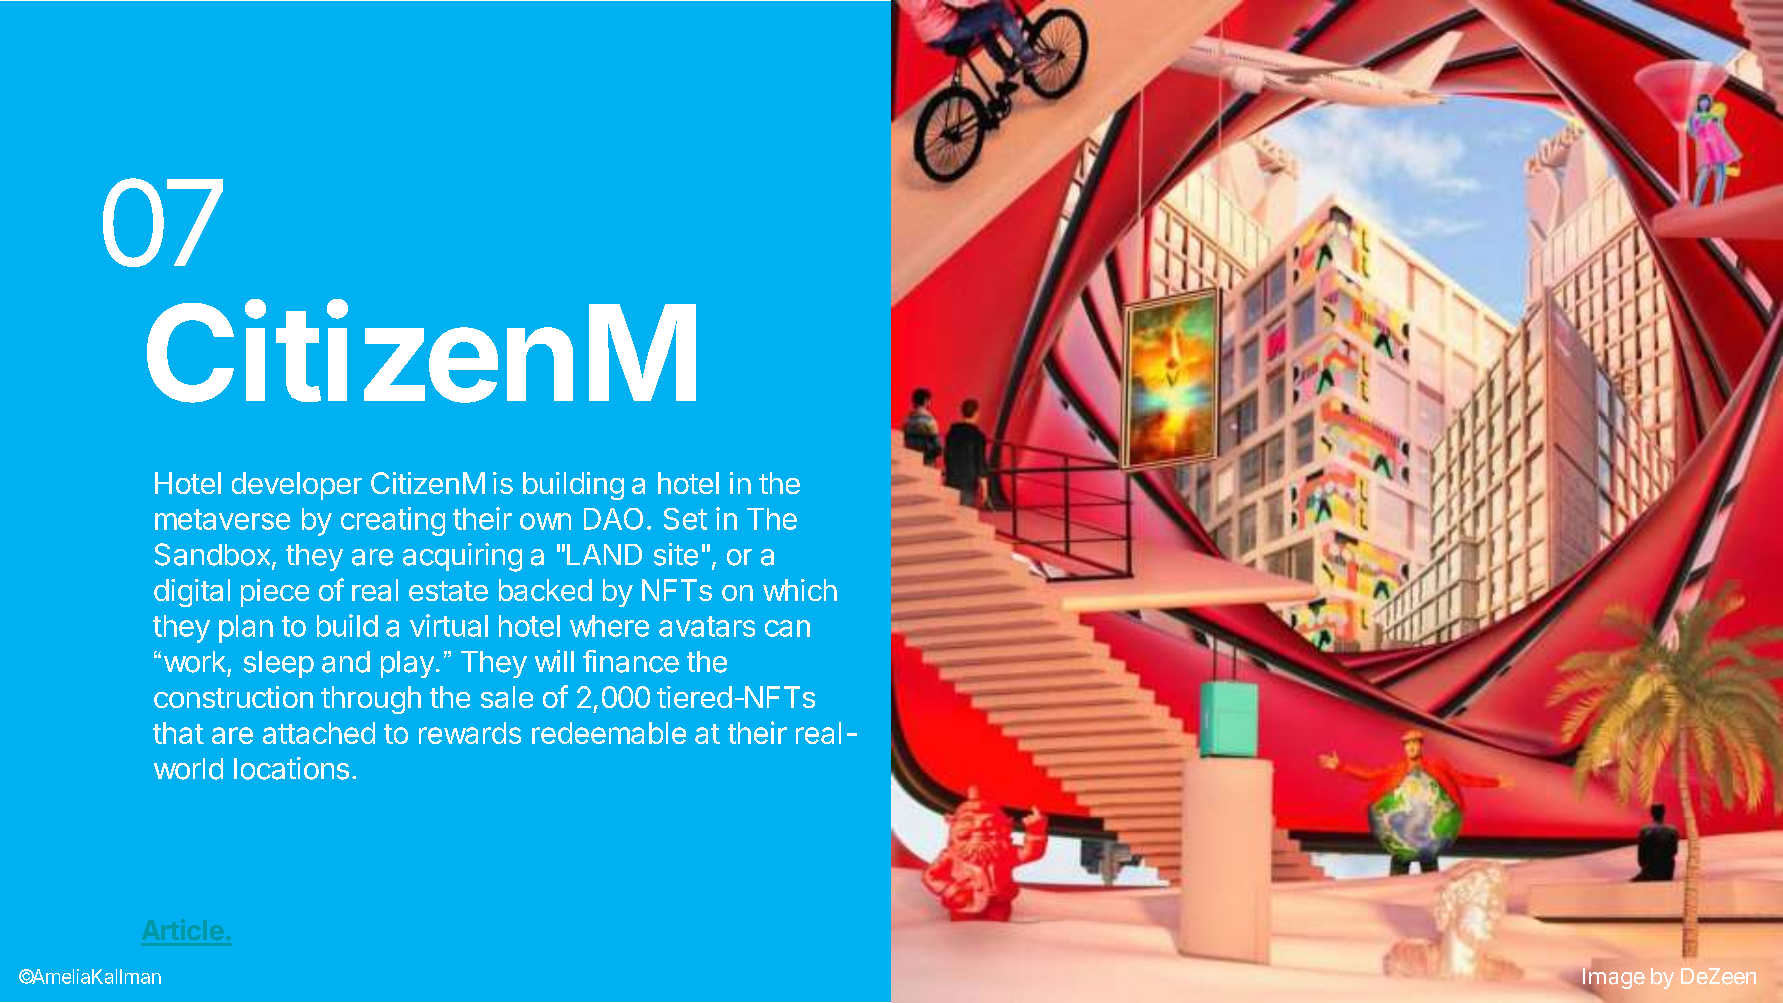 The width and height of the document is (1783, 1003). Describe the element at coordinates (1614, 980) in the document. I see `Image` at that location.
